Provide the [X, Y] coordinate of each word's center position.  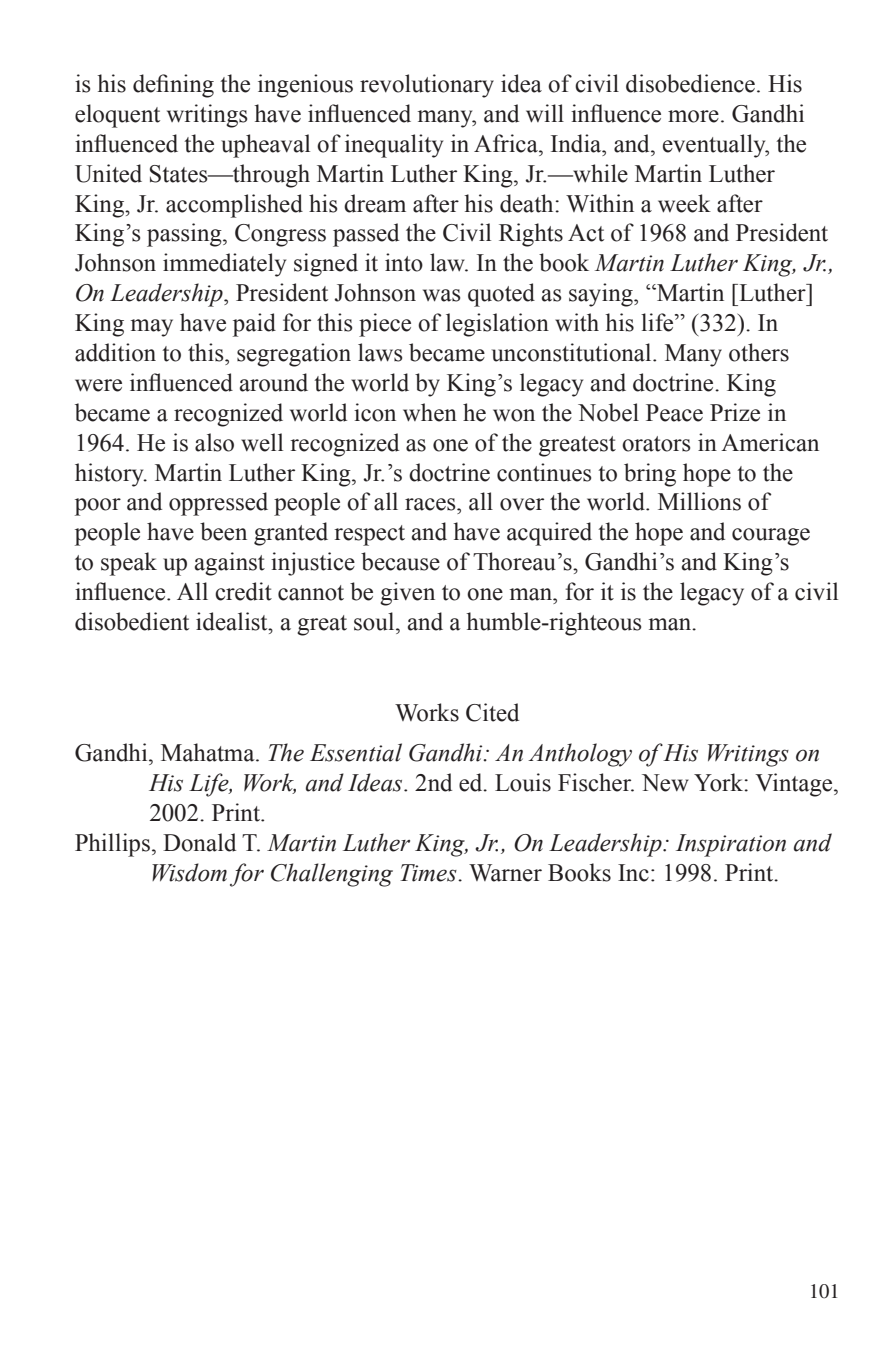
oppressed [218, 504]
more [693, 116]
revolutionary [427, 86]
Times [429, 873]
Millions [699, 501]
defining [173, 86]
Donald [199, 842]
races [431, 504]
